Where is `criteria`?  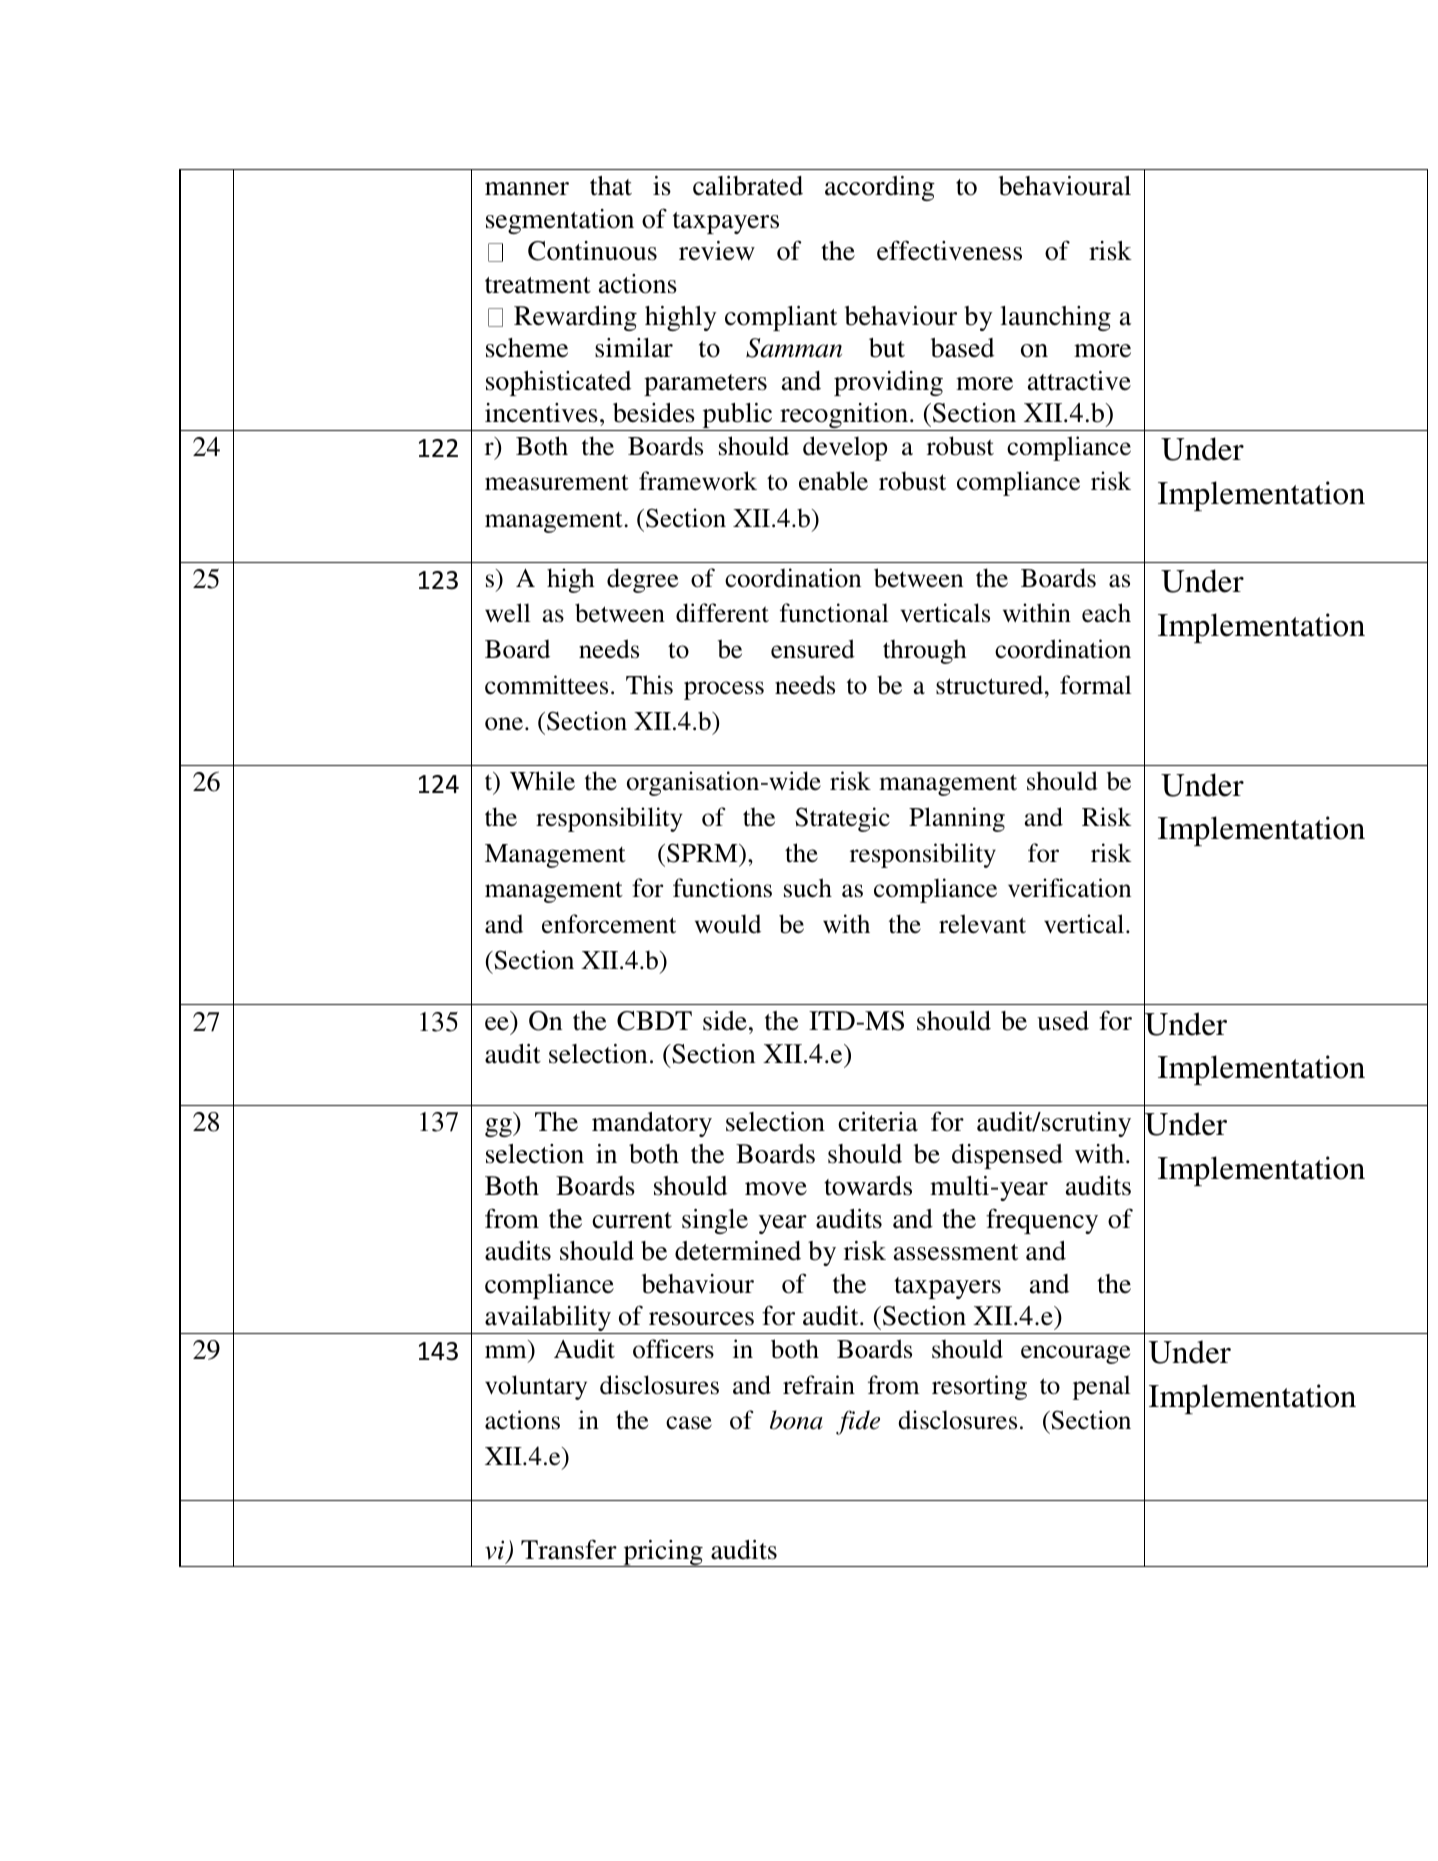
criteria is located at coordinates (878, 1122).
